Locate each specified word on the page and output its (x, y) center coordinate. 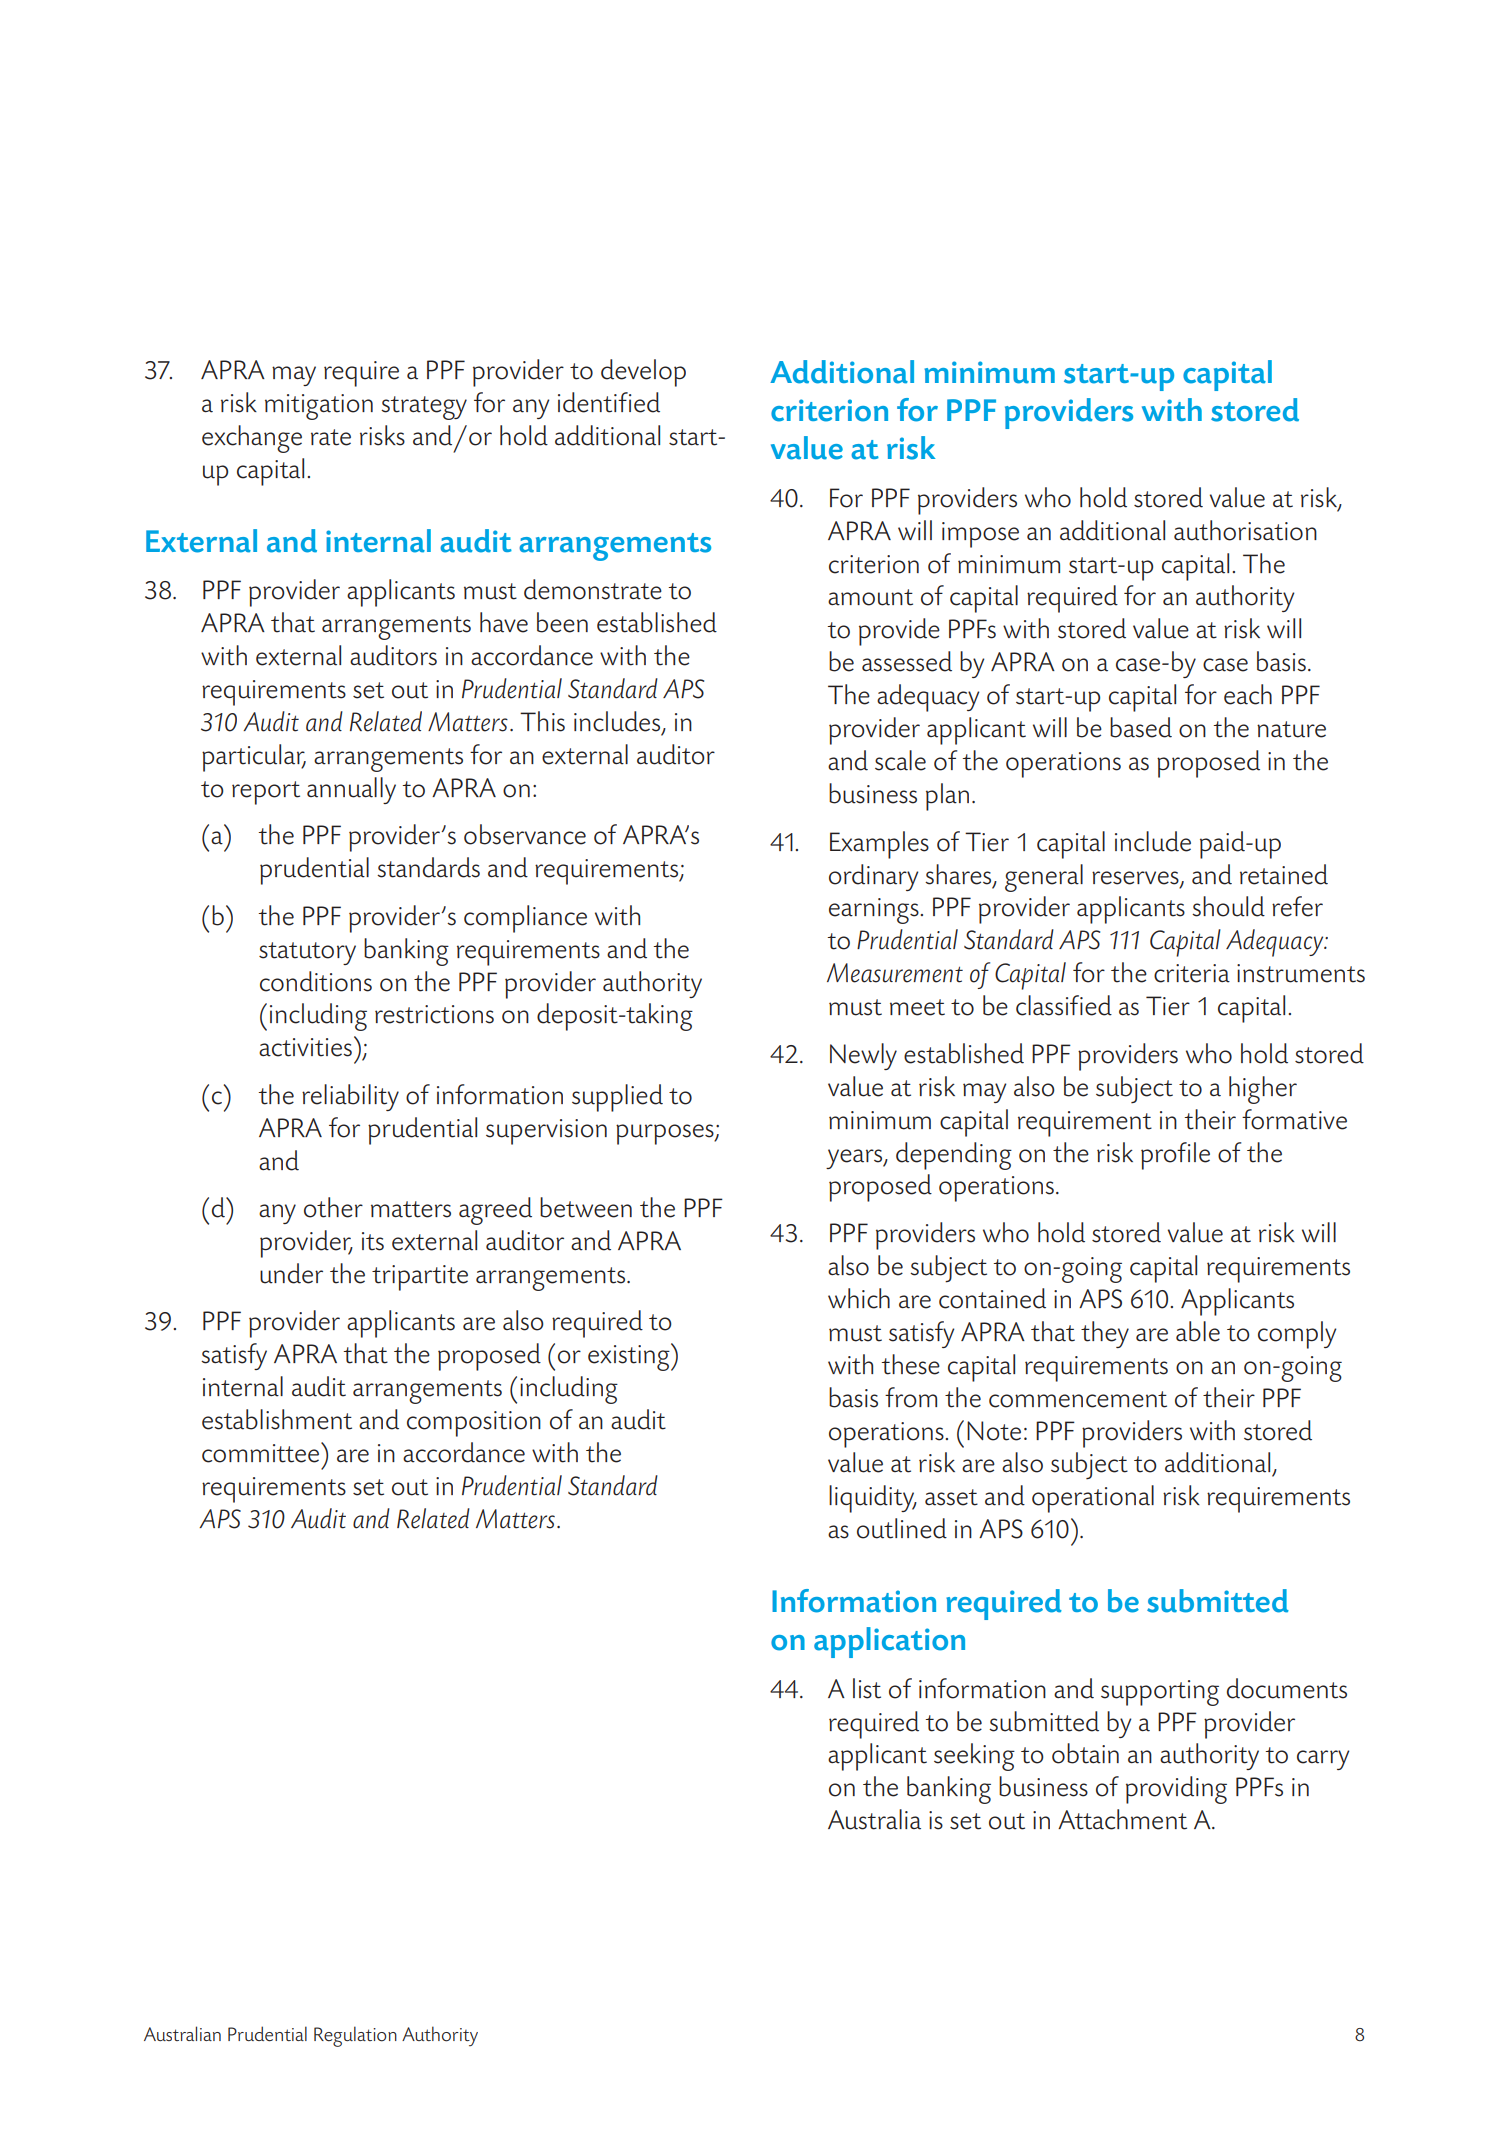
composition (474, 1424)
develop (643, 373)
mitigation (319, 407)
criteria (1192, 973)
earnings (874, 911)
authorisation (1245, 530)
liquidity (873, 1499)
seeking (974, 1757)
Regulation (355, 2036)
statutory (307, 953)
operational (1093, 1499)
